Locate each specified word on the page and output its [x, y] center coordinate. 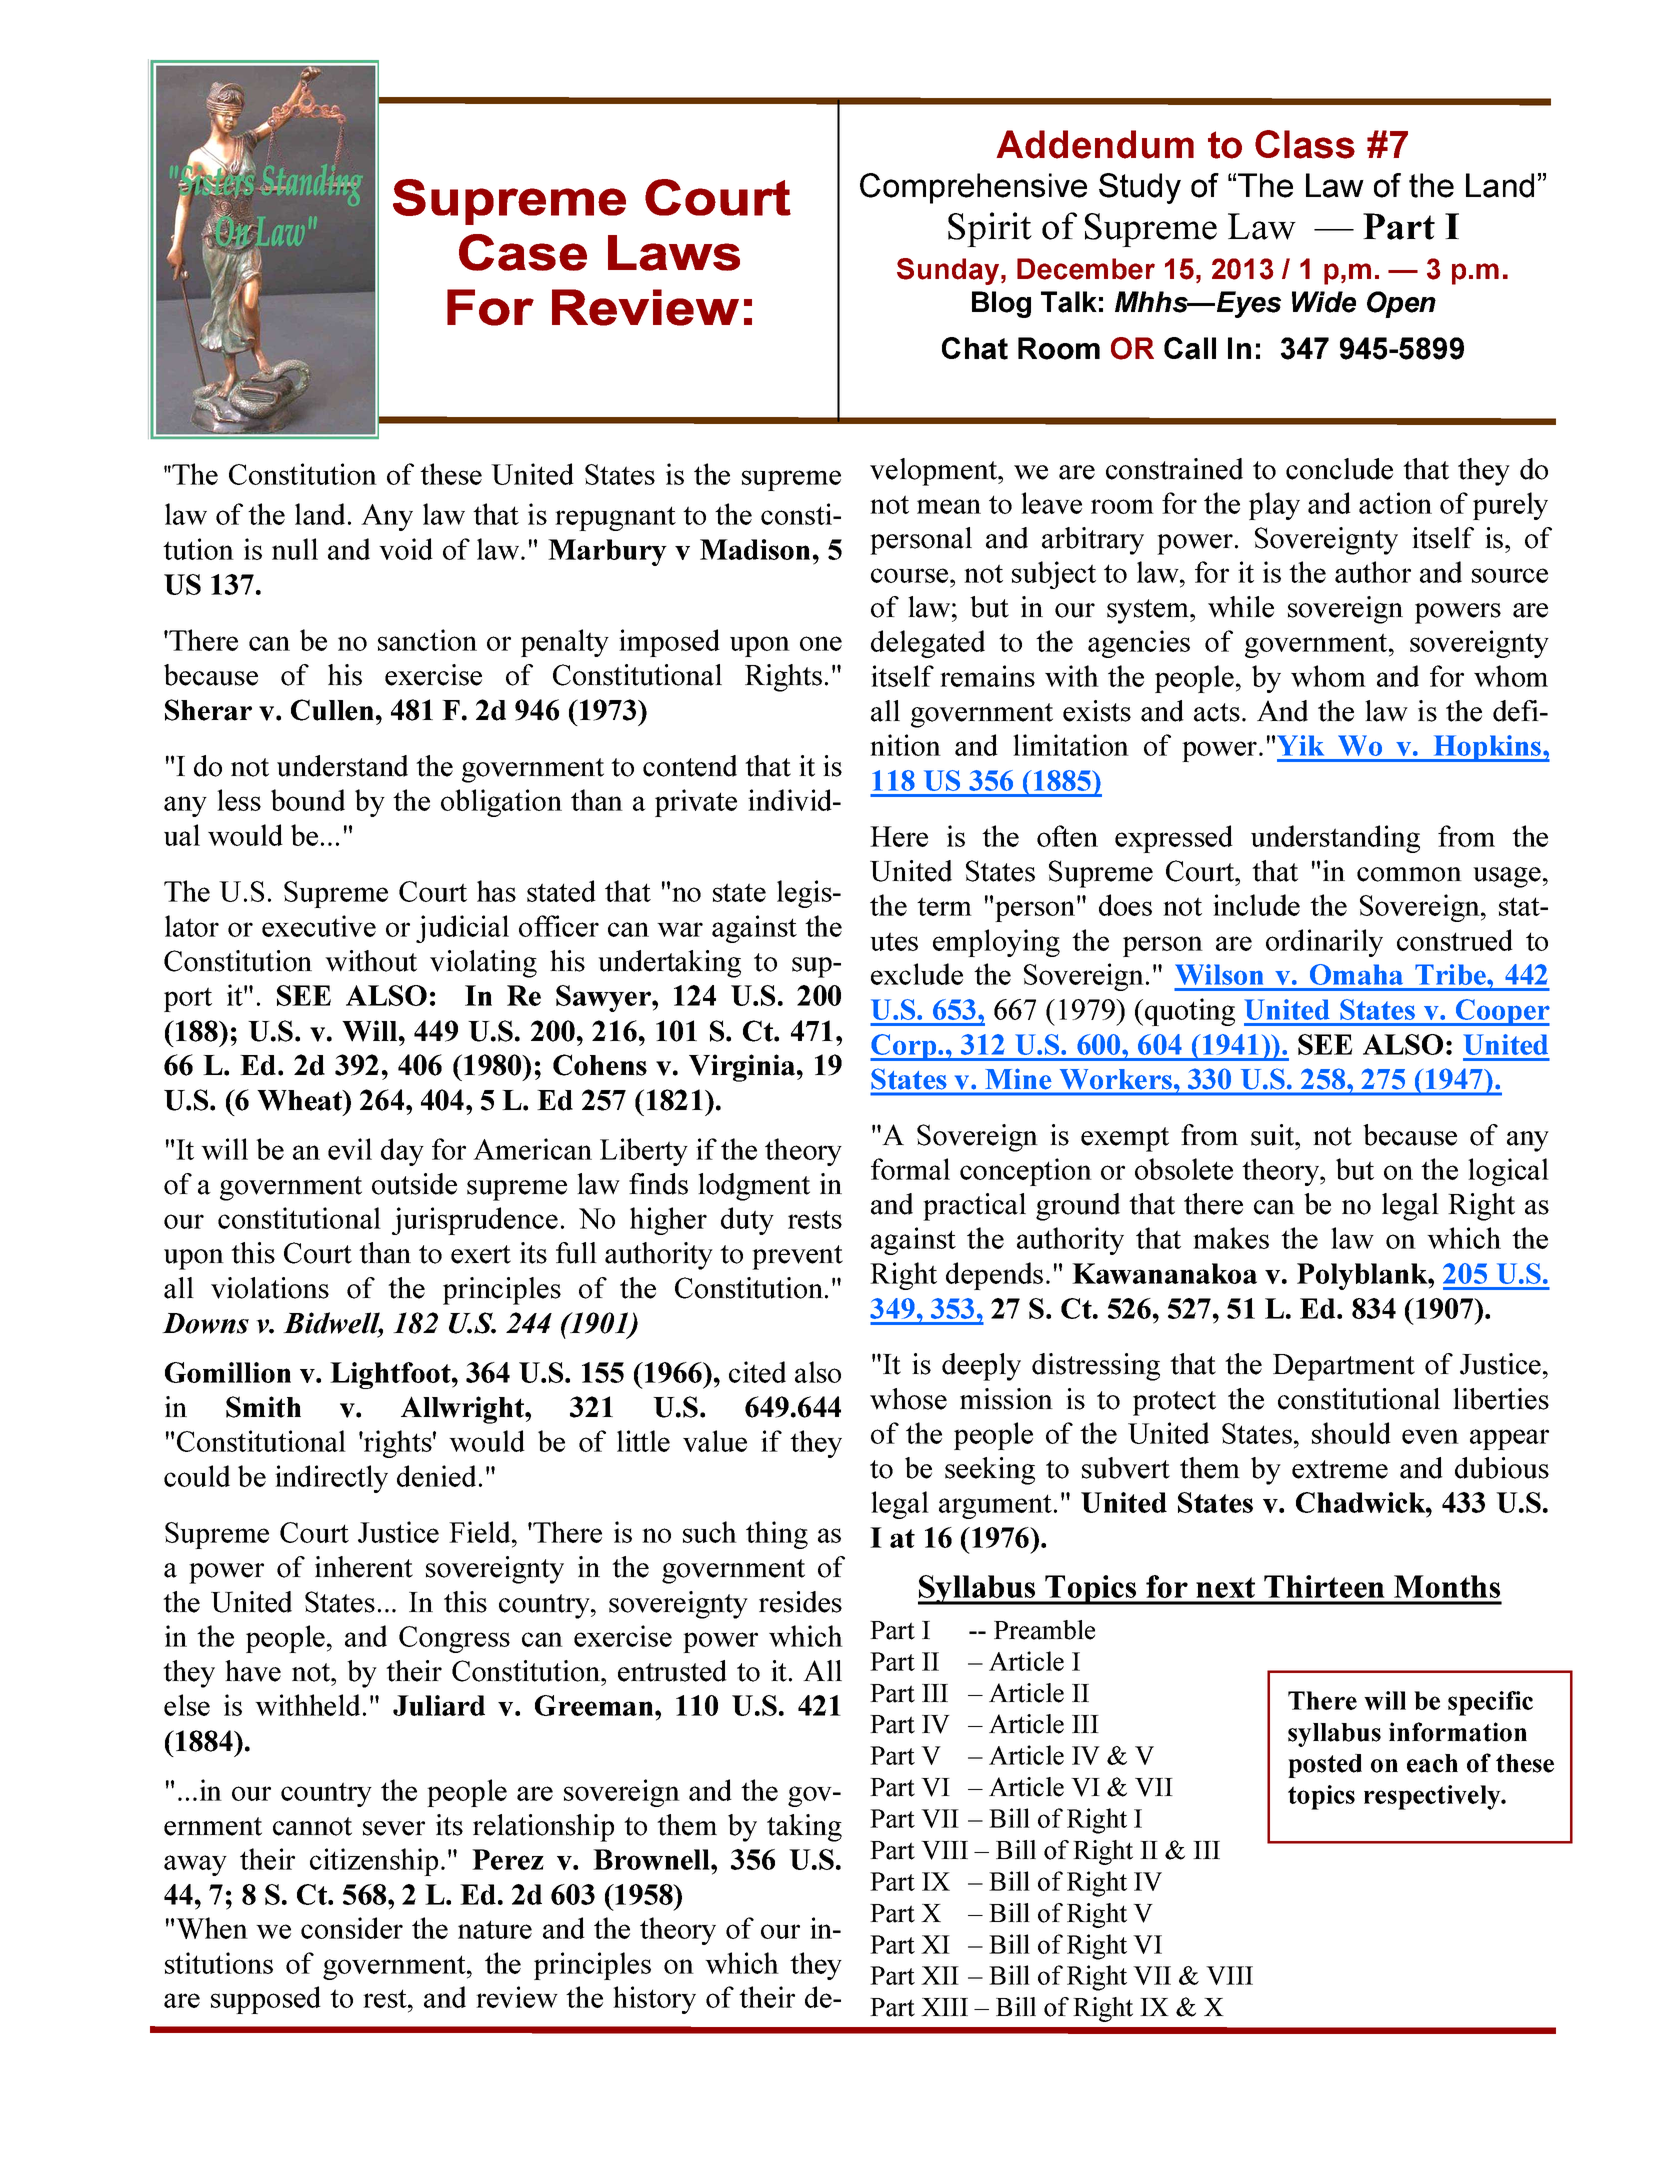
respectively [1433, 1797]
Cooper [1501, 1012]
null [295, 549]
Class [1305, 144]
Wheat [301, 1100]
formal [910, 1169]
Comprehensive [973, 188]
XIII [944, 2007]
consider [352, 1928]
